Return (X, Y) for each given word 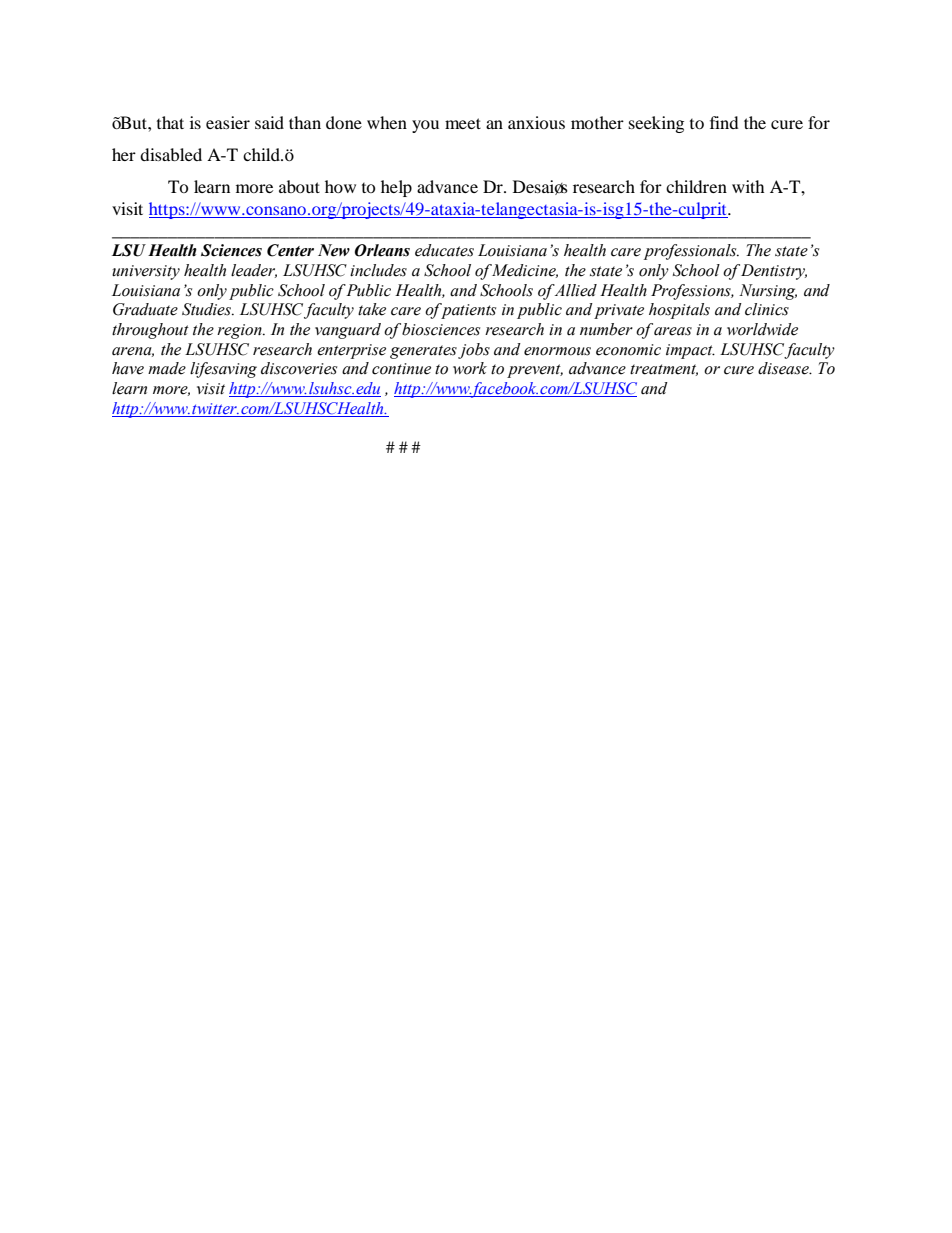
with (748, 186)
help (396, 188)
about (299, 186)
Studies (207, 309)
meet (463, 123)
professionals (691, 252)
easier (228, 122)
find (724, 122)
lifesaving (223, 370)
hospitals (679, 311)
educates (444, 250)
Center (290, 250)
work (470, 368)
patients (467, 311)
